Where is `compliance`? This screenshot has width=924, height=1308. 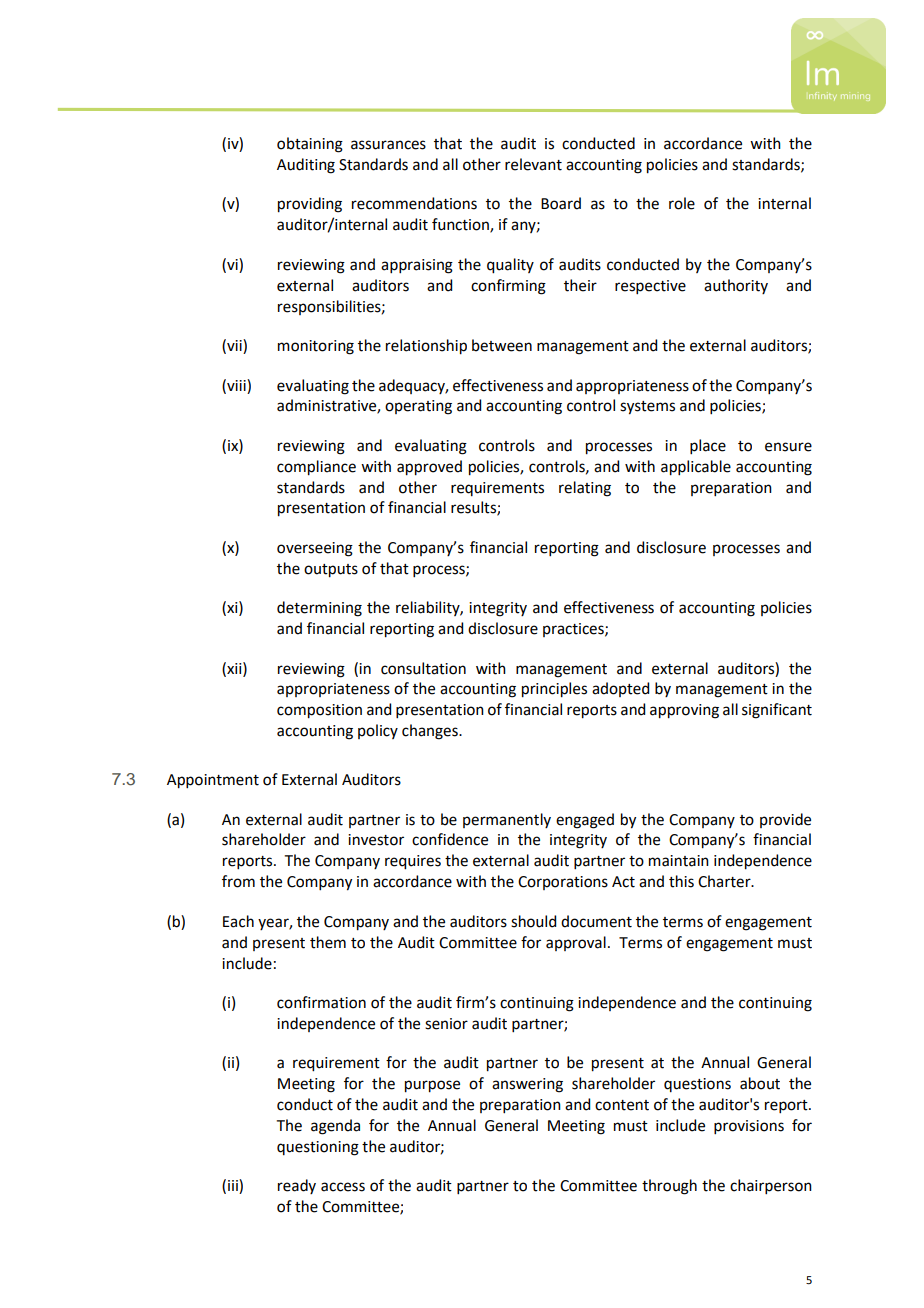 compliance is located at coordinates (316, 468).
